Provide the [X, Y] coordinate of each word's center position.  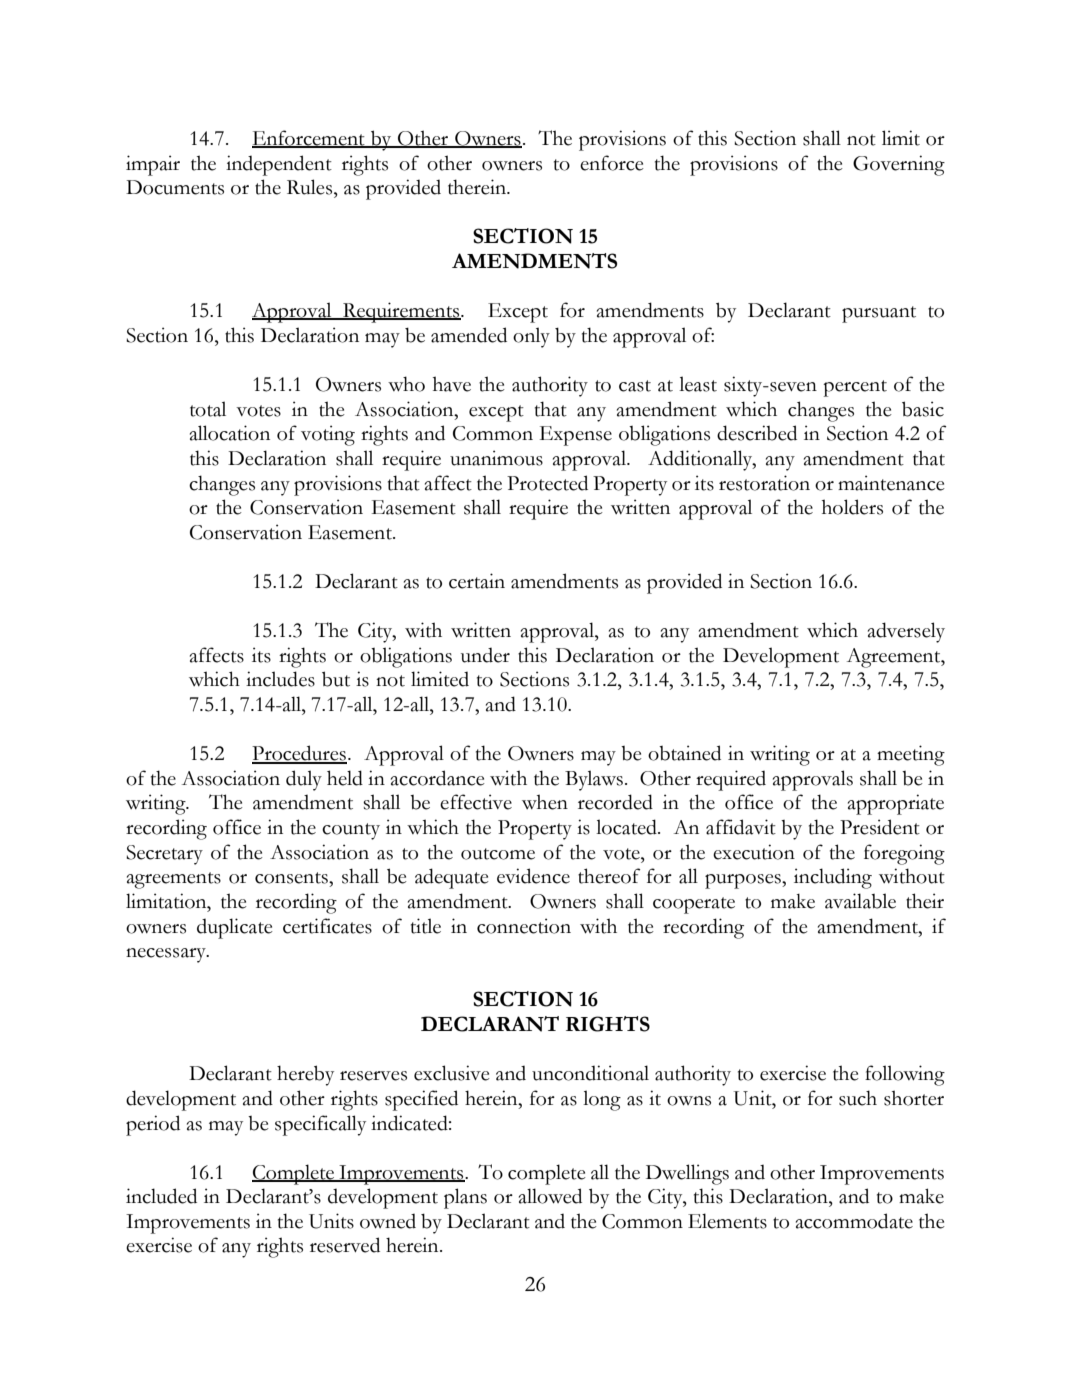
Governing [899, 165]
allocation [230, 433]
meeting [911, 755]
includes [280, 679]
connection [524, 926]
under [485, 655]
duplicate [235, 928]
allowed [550, 1196]
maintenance [891, 483]
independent [279, 165]
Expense [576, 436]
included [161, 1196]
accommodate [854, 1221]
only [531, 337]
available [860, 901]
